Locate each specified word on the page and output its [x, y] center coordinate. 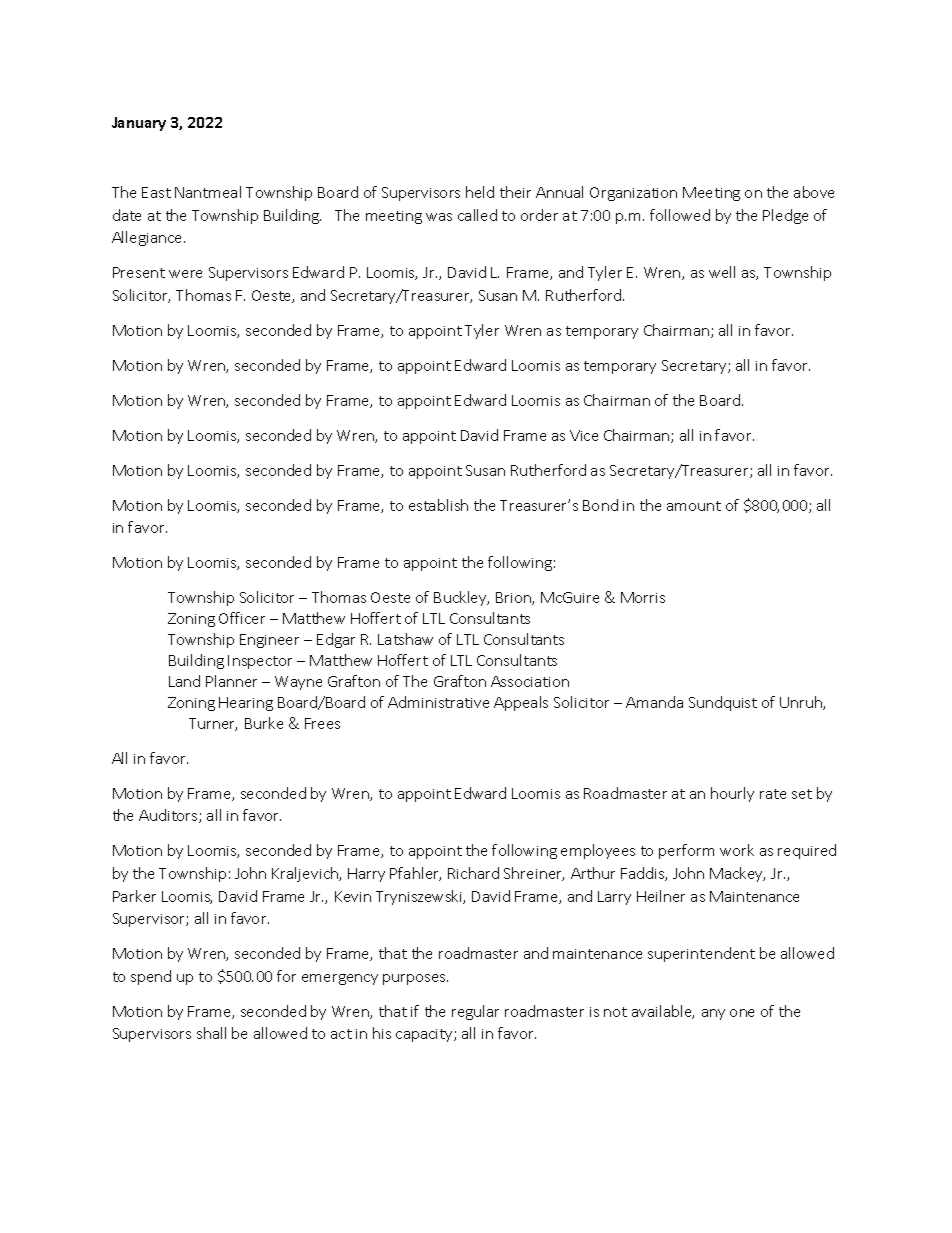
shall [211, 1033]
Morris [643, 597]
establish [438, 505]
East [156, 192]
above [814, 192]
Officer [242, 618]
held [480, 192]
